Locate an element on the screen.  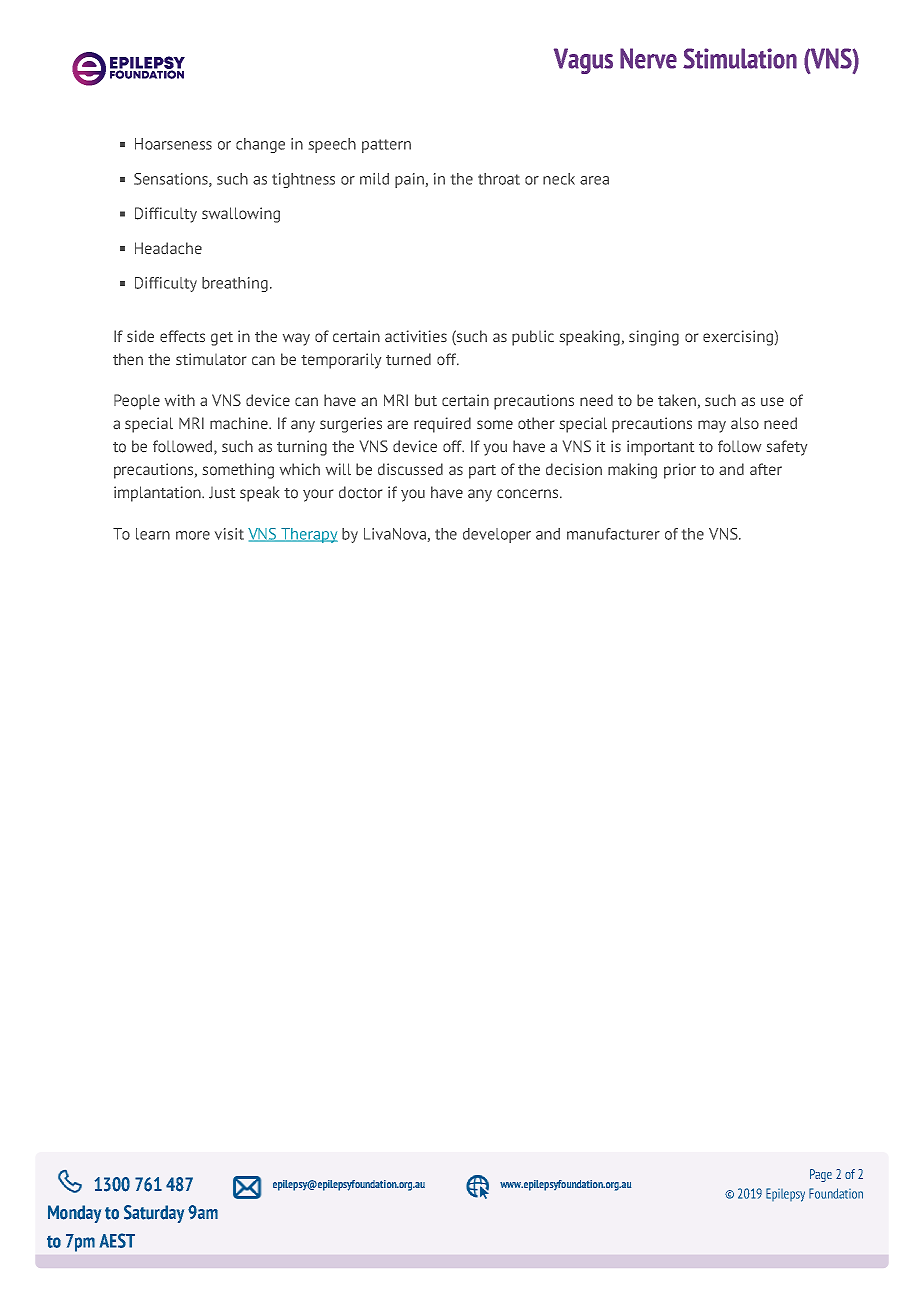
Saturday is located at coordinates (154, 1214).
